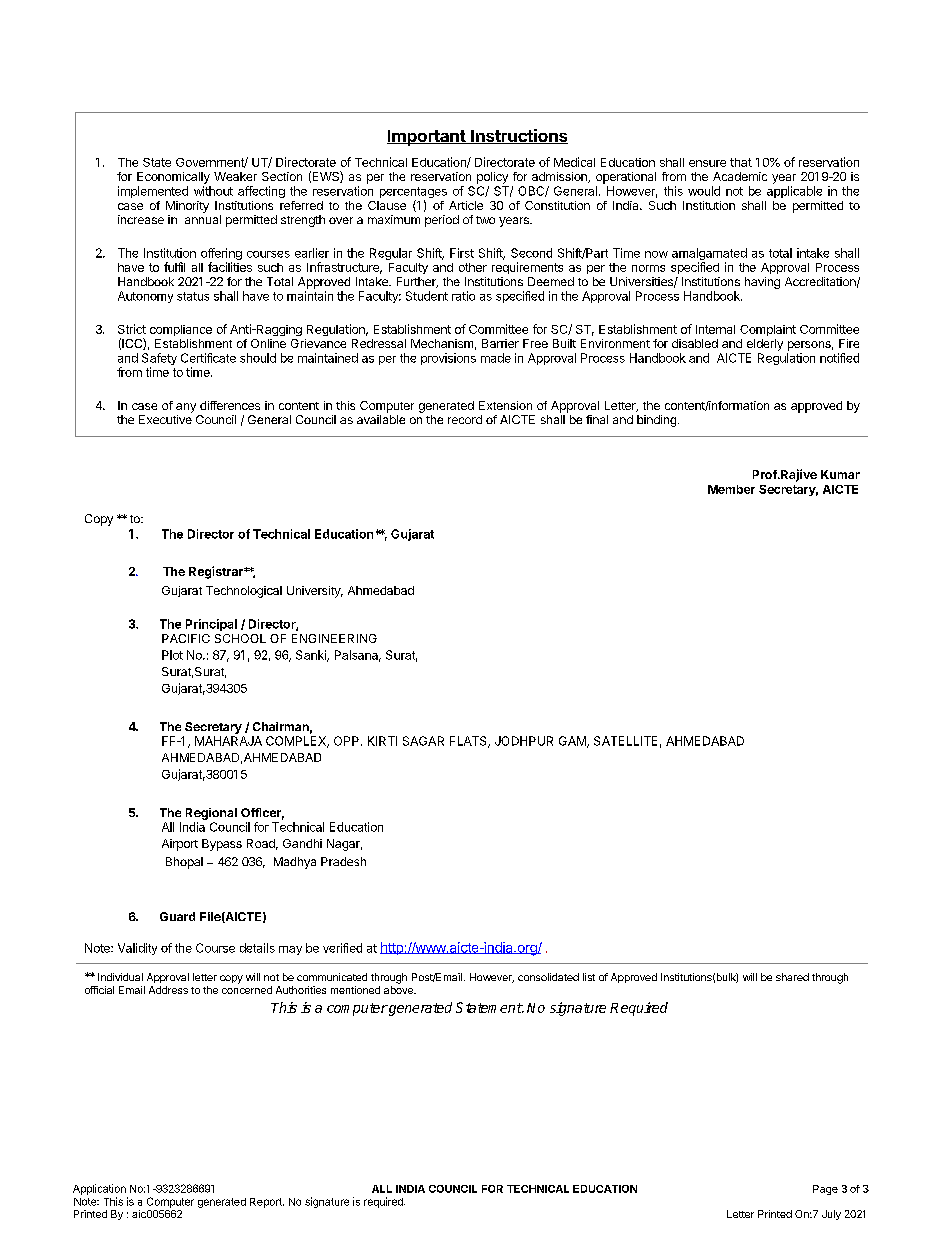  I want to click on Page, so click(825, 1190).
